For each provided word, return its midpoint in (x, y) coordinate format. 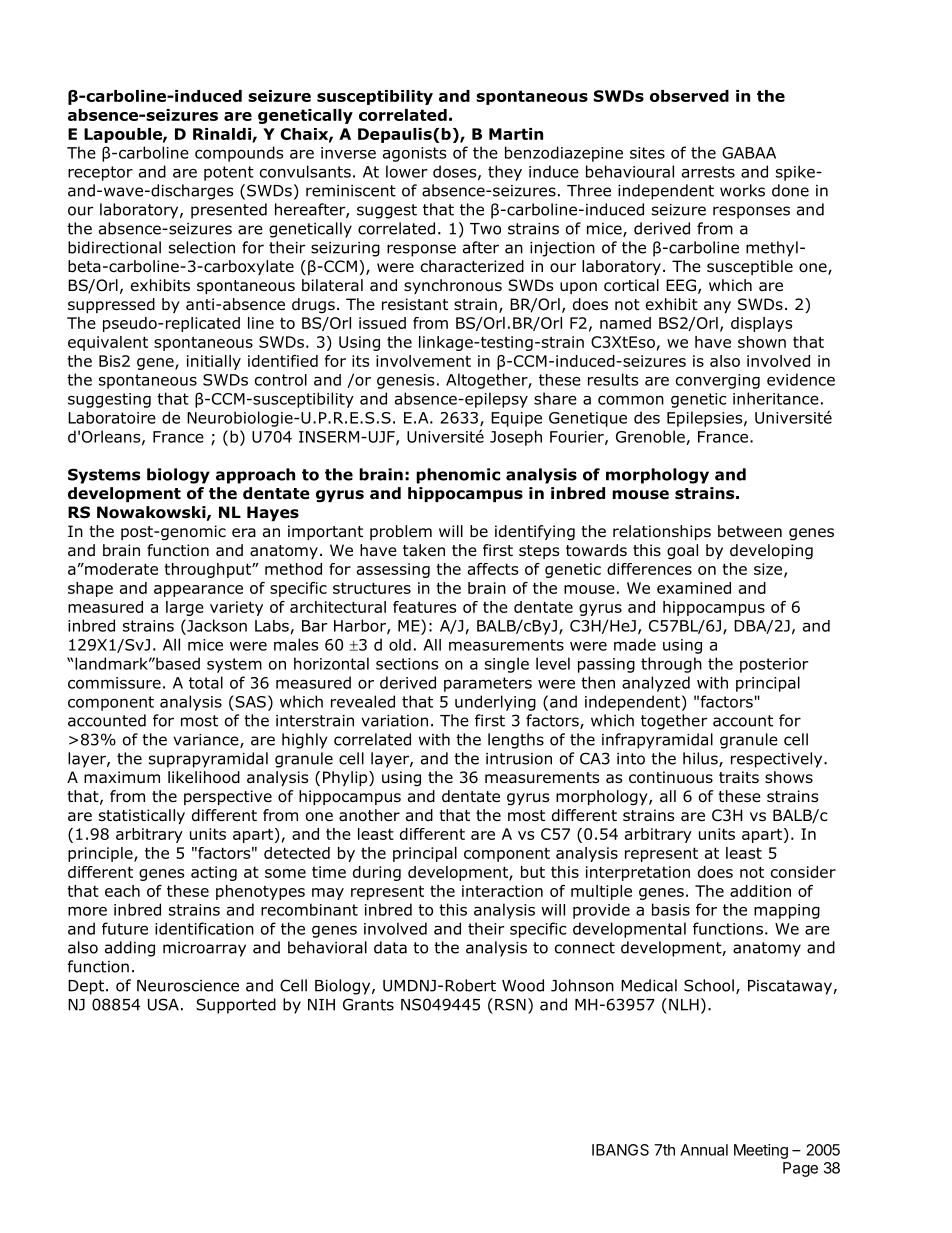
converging (718, 381)
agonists (414, 154)
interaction (502, 891)
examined (694, 588)
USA (163, 1004)
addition (760, 891)
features (424, 607)
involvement (423, 361)
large (185, 608)
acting (214, 873)
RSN (510, 1004)
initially (214, 362)
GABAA (749, 153)
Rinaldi (223, 135)
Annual (704, 1150)
